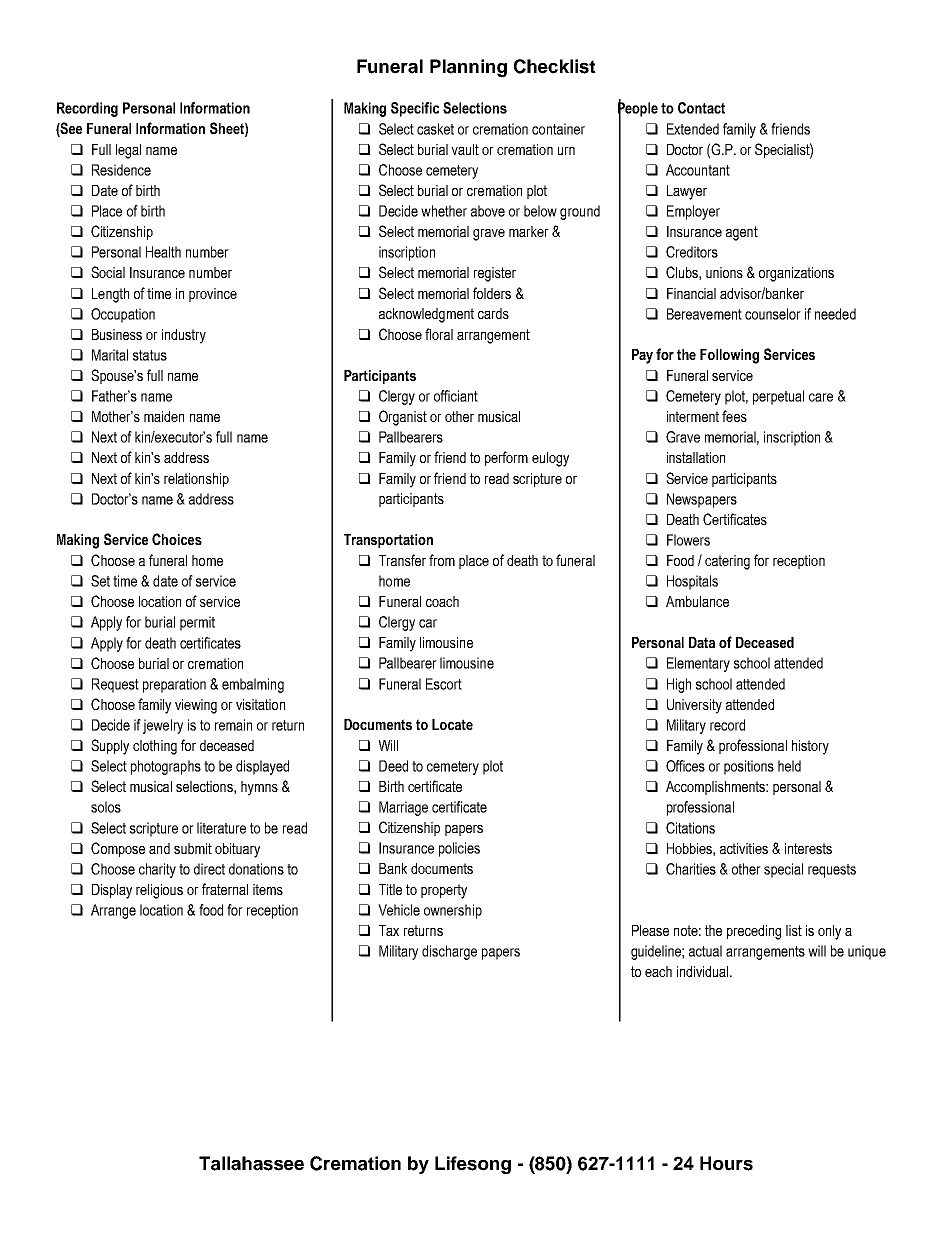 The width and height of the document is (952, 1233). I want to click on Planning, so click(468, 68).
